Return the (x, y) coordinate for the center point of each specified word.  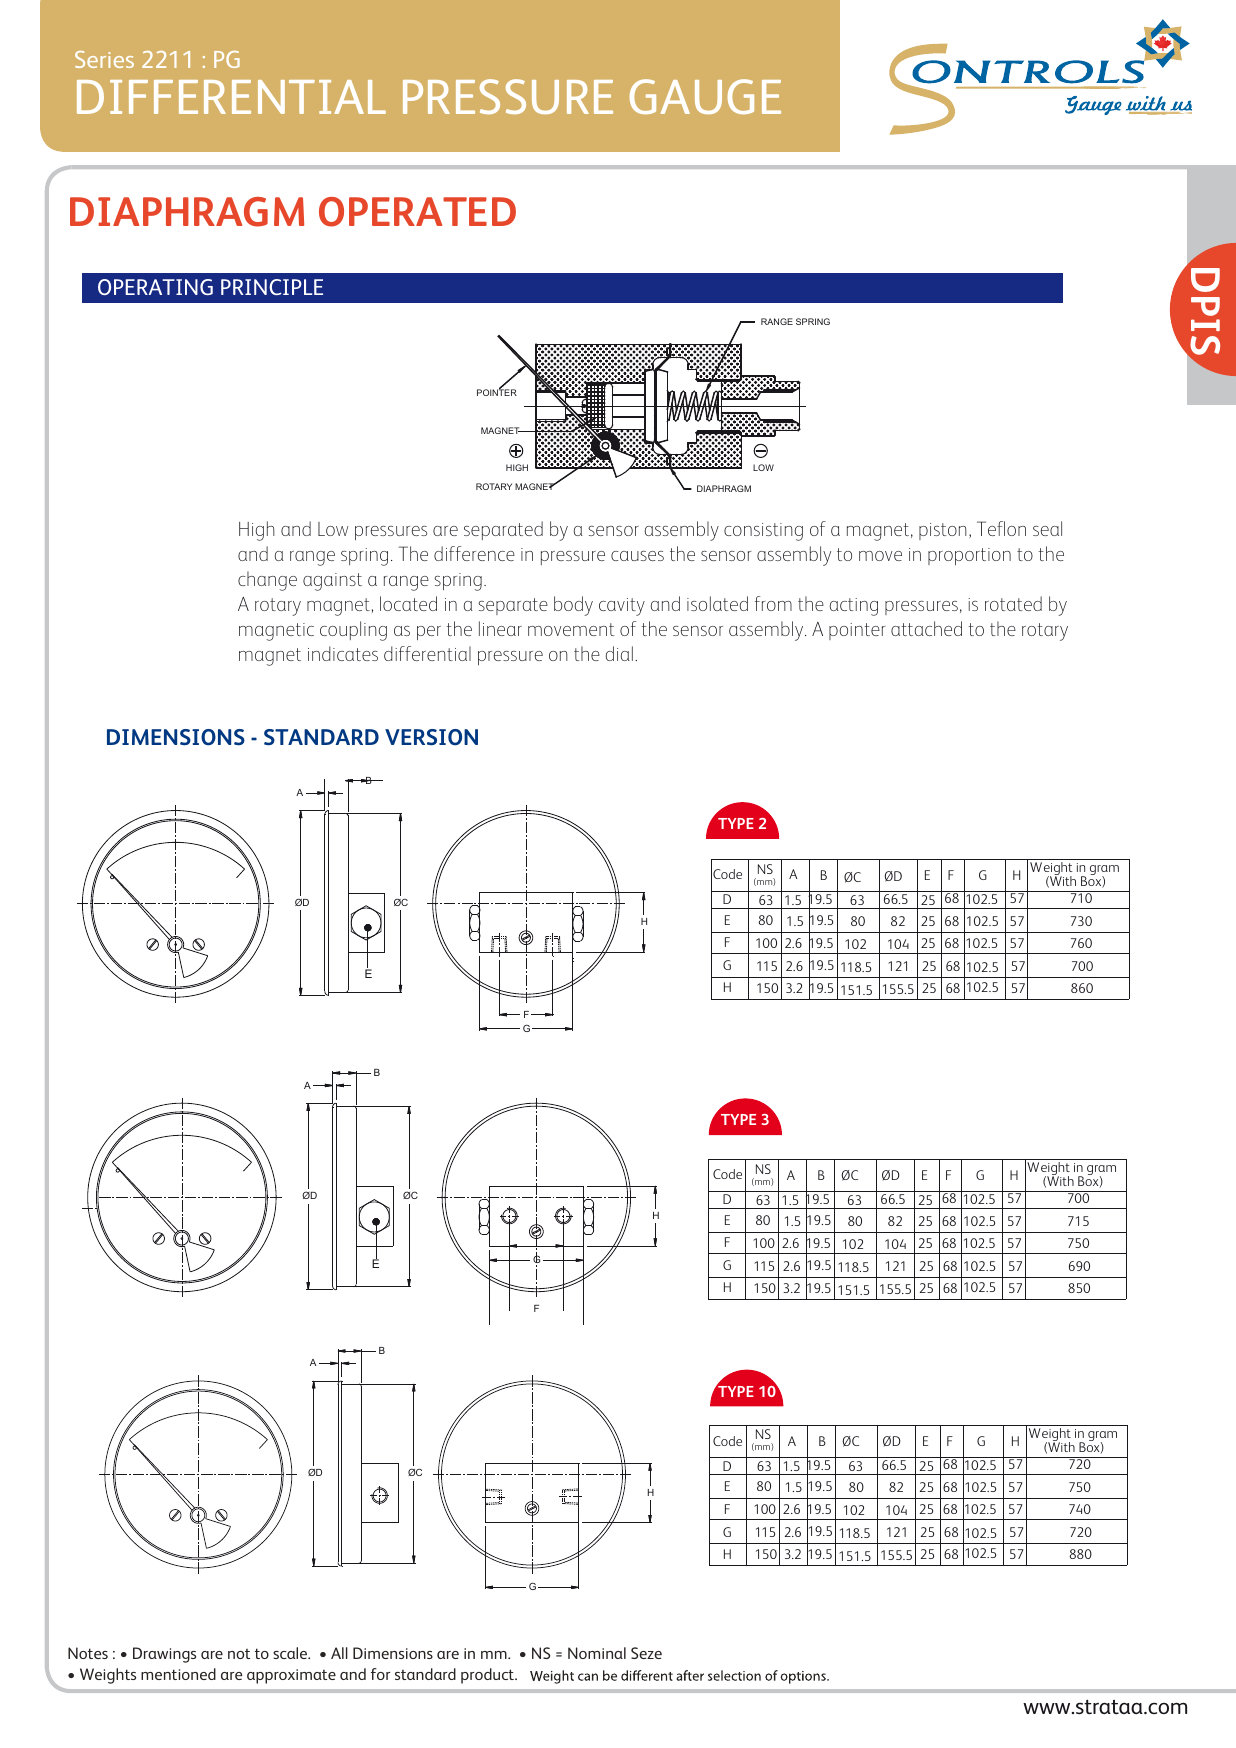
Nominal (597, 1653)
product (489, 1676)
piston (943, 531)
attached (926, 628)
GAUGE (705, 96)
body (573, 606)
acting (854, 607)
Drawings (164, 1655)
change (267, 581)
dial (619, 653)
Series (104, 59)
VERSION (431, 737)
